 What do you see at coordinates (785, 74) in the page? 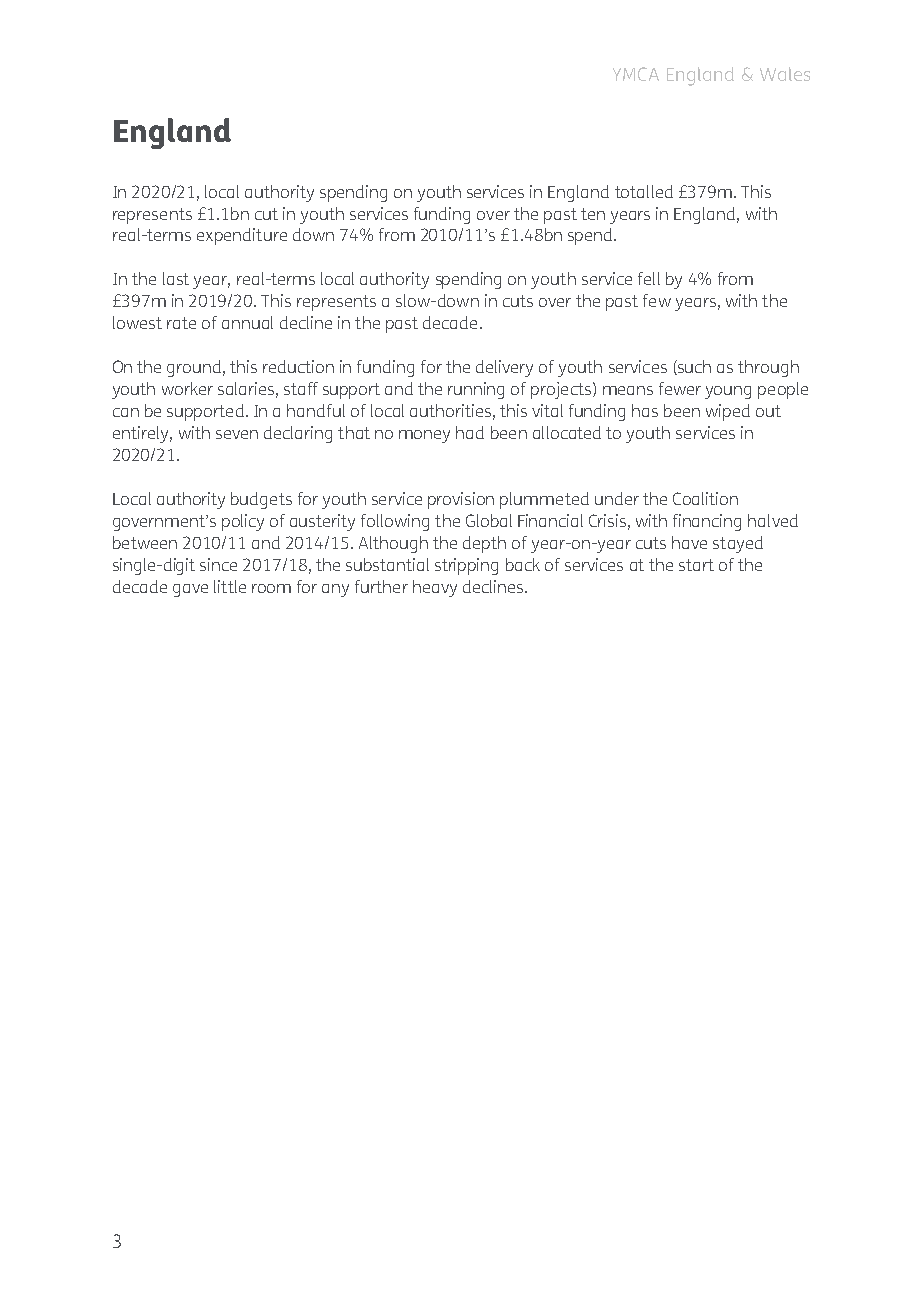
I see `Wales` at bounding box center [785, 74].
